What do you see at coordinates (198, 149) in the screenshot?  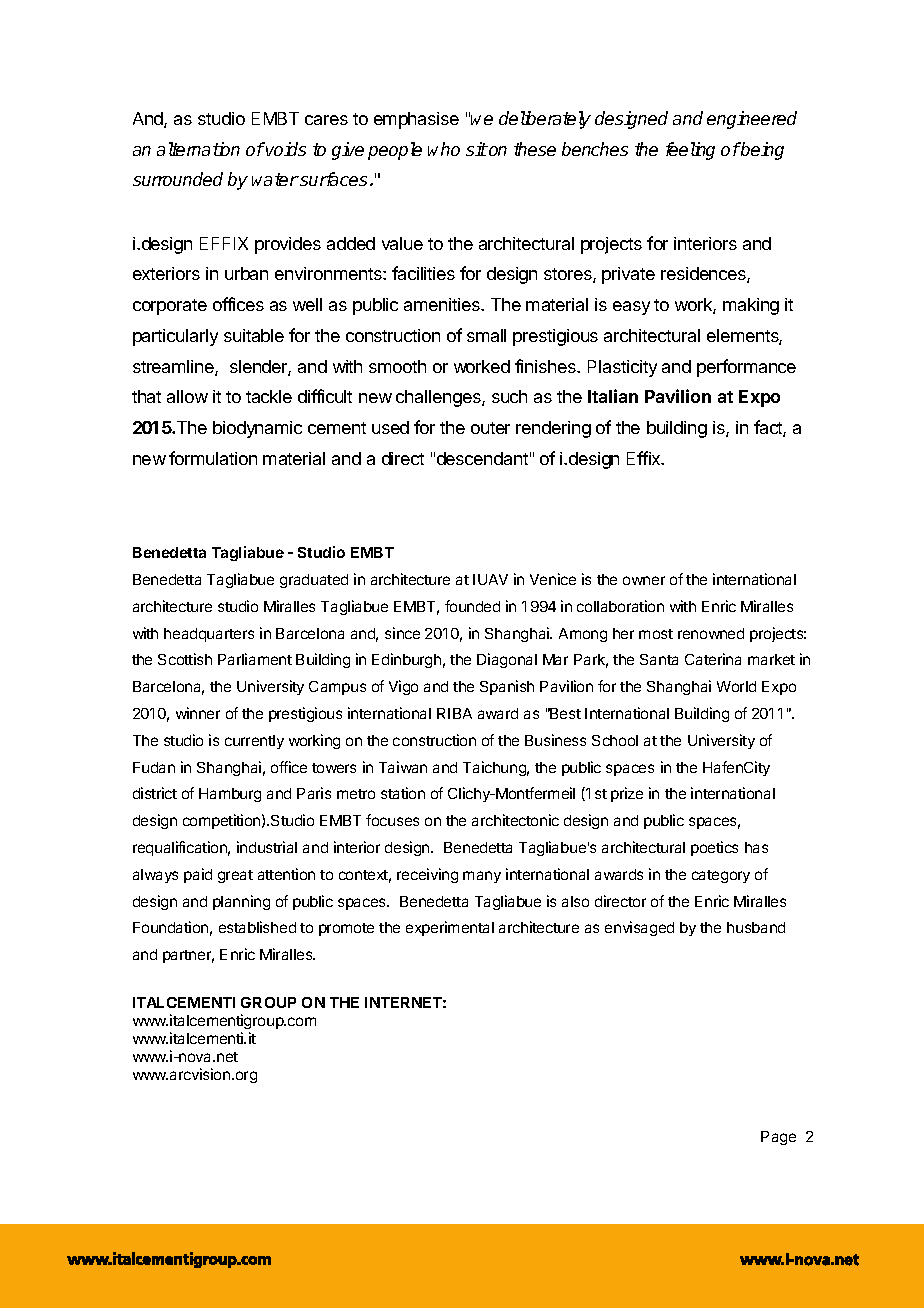 I see `alternation` at bounding box center [198, 149].
